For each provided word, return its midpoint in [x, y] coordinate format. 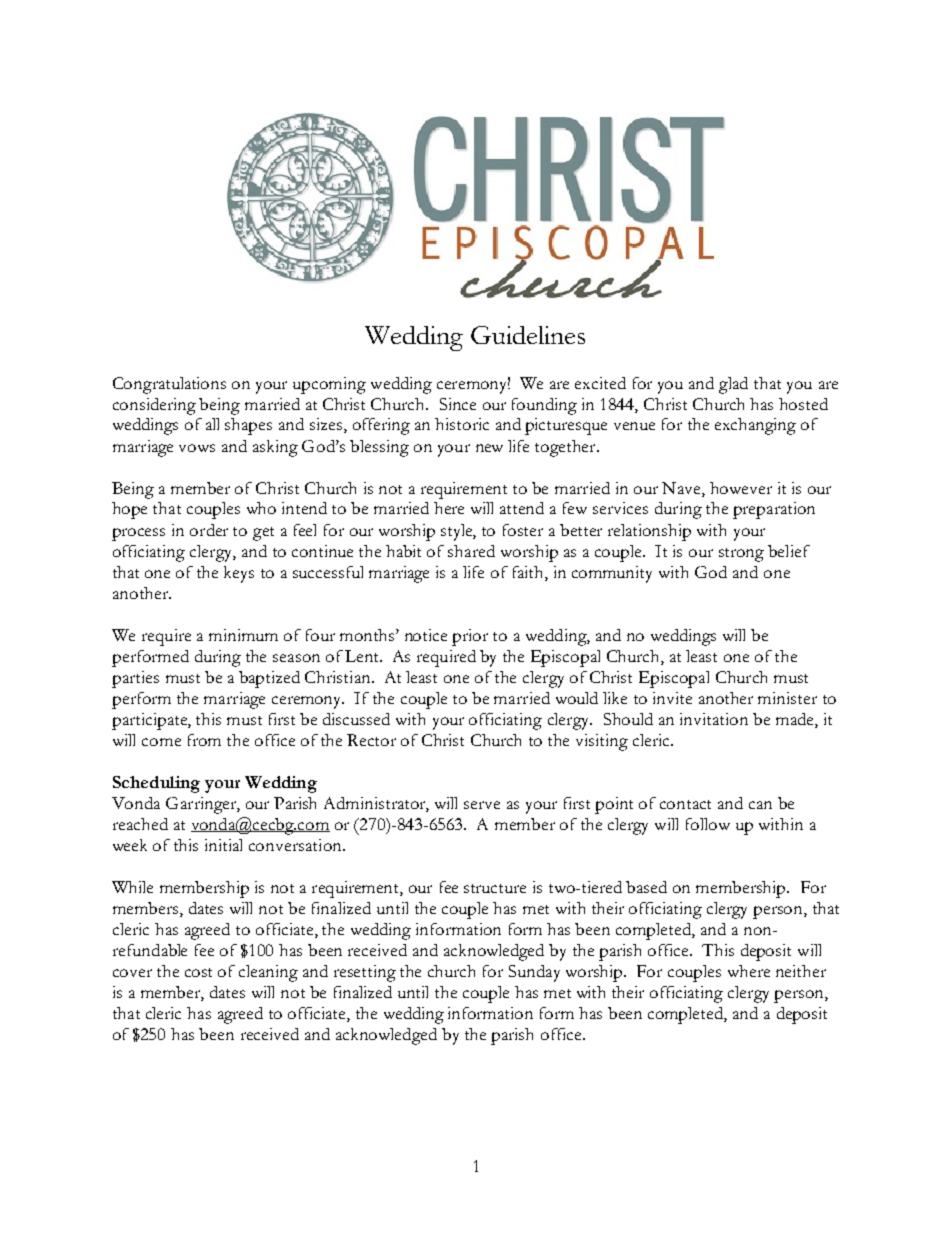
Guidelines [528, 335]
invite [672, 698]
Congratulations [169, 385]
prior [470, 637]
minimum [243, 635]
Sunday [534, 973]
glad [733, 385]
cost [198, 972]
